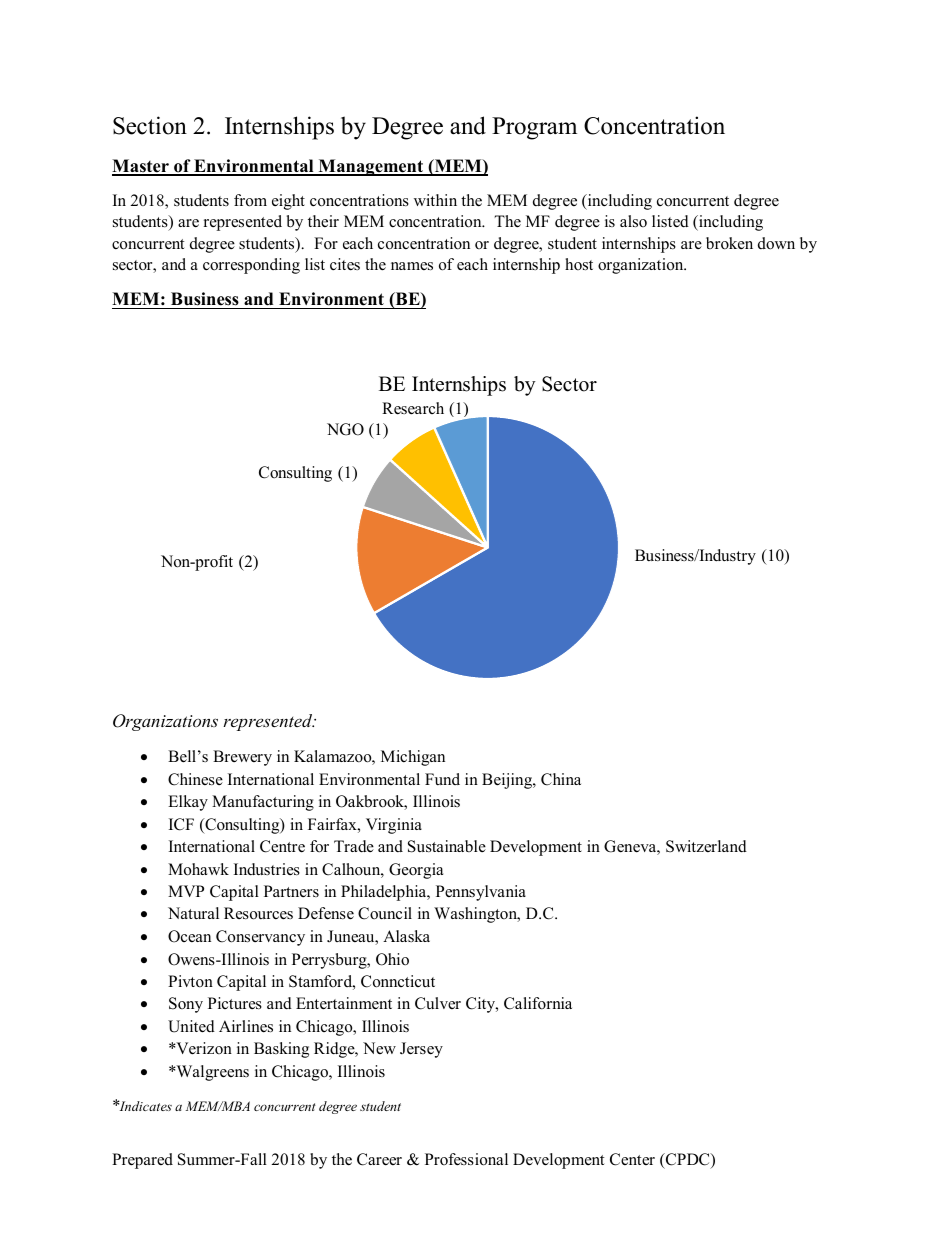 This screenshot has height=1233, width=952. I want to click on Center, so click(632, 1159).
